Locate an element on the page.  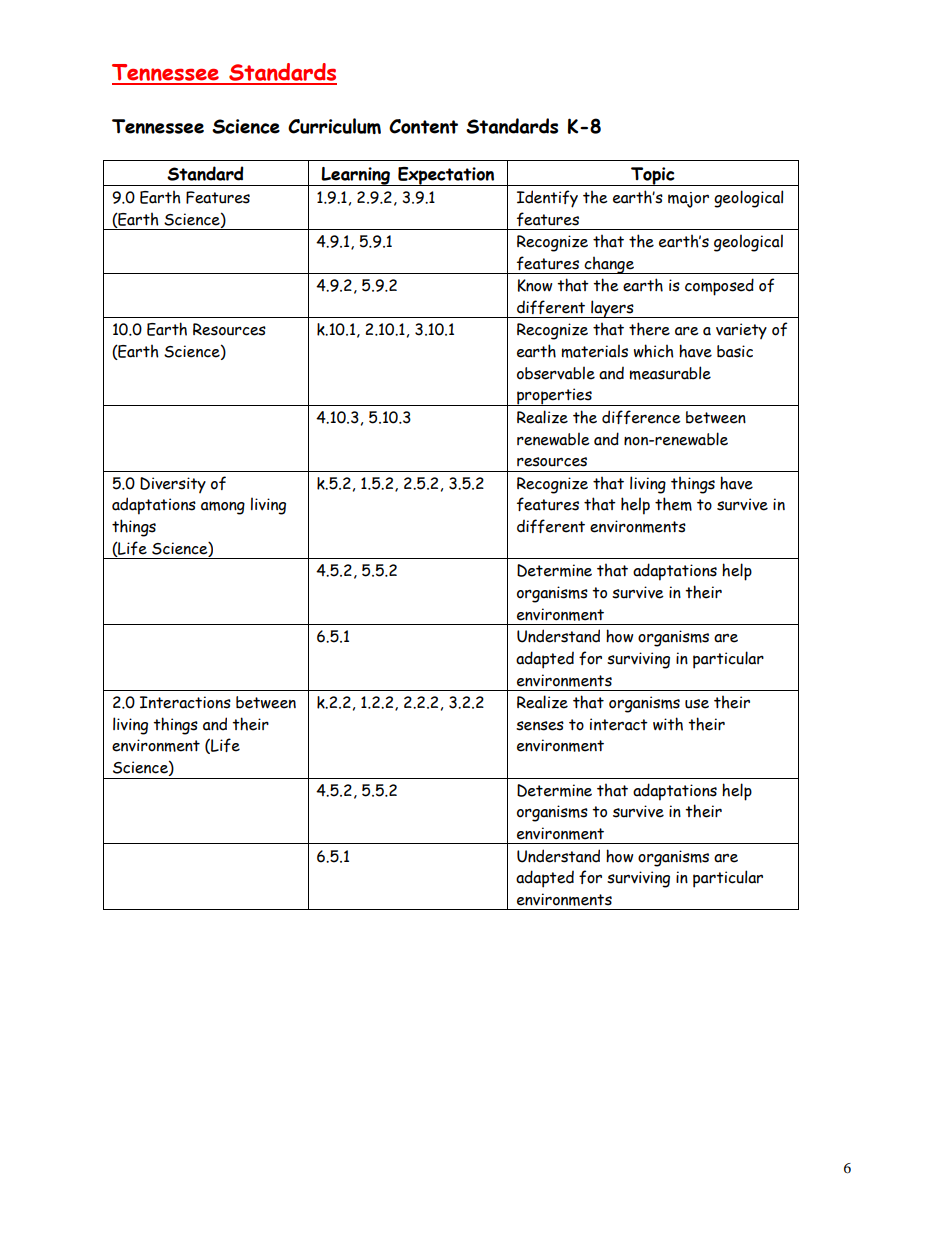
with is located at coordinates (668, 724).
